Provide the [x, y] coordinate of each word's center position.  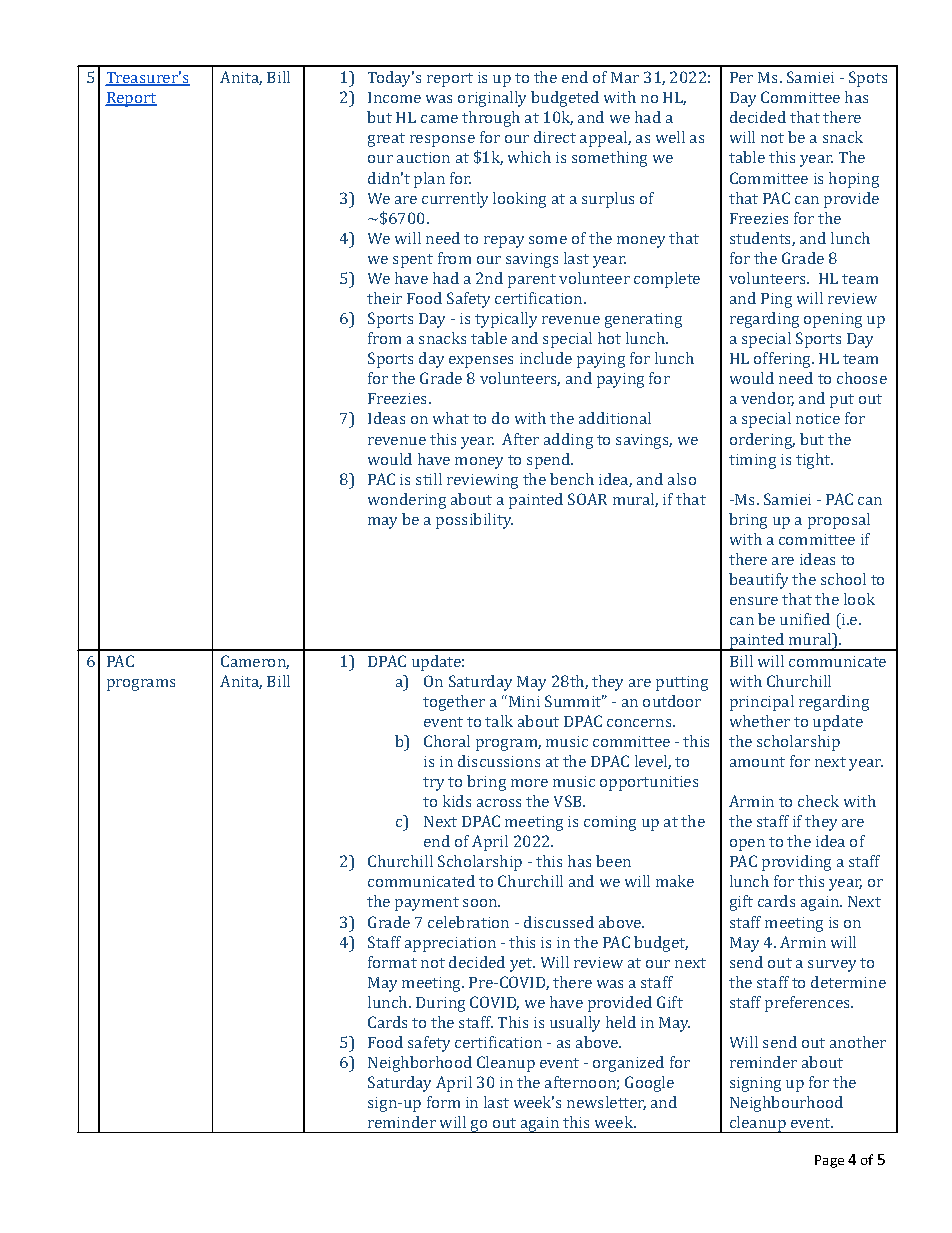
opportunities [649, 783]
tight [814, 461]
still [429, 479]
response [442, 141]
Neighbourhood [786, 1104]
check [818, 801]
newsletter [606, 1103]
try [433, 784]
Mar [625, 77]
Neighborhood [420, 1064]
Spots [868, 79]
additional [615, 418]
